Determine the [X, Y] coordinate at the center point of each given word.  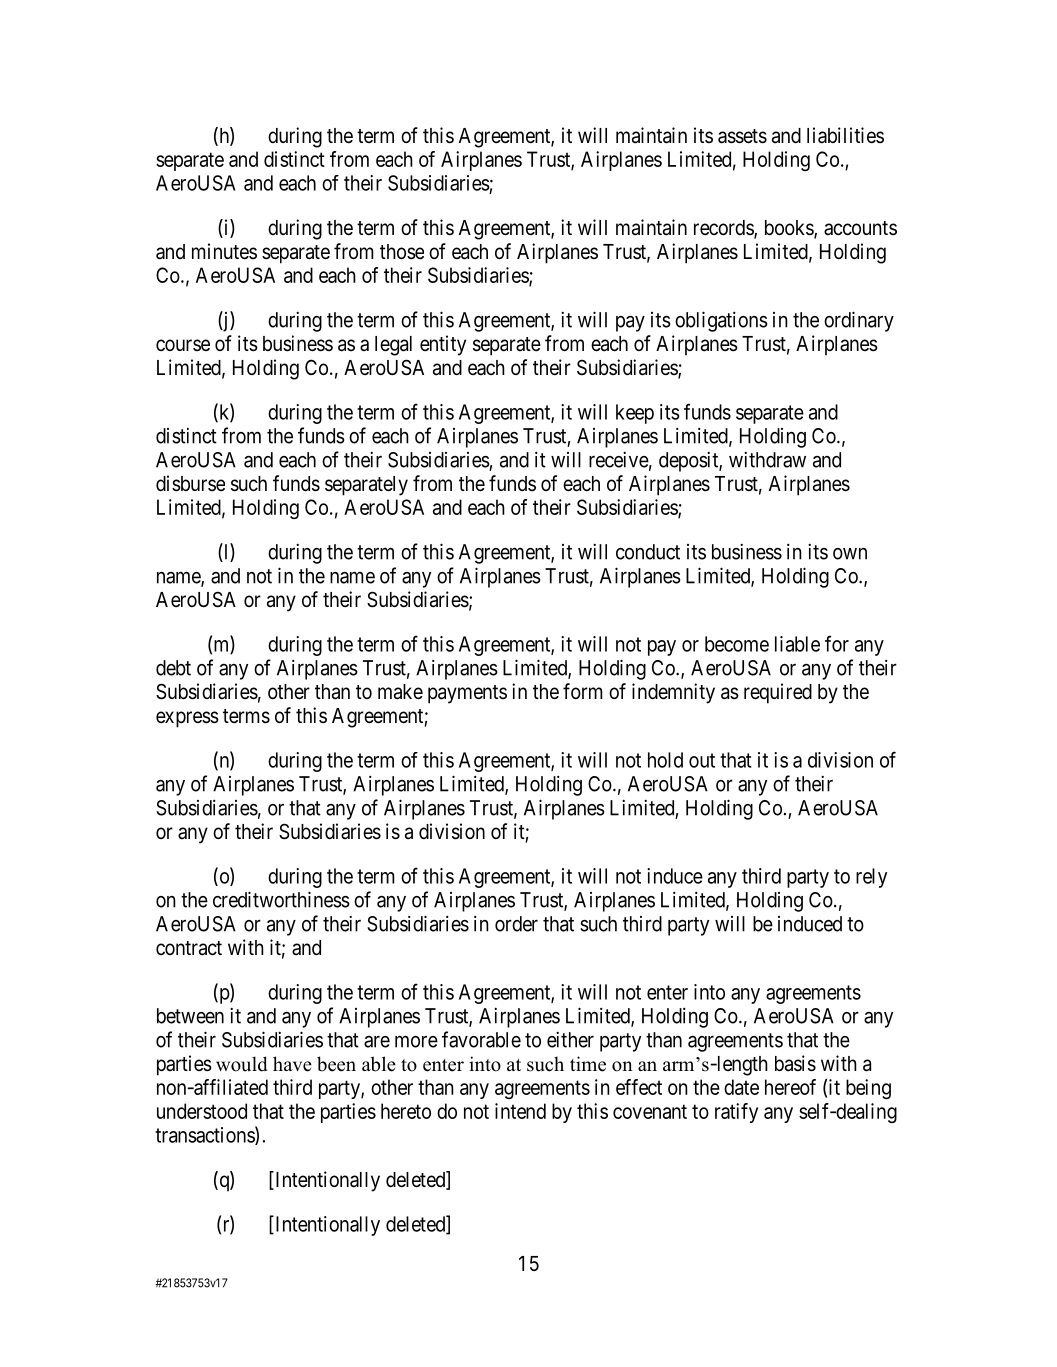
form [583, 691]
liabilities [845, 135]
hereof [790, 1087]
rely [871, 878]
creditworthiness [281, 899]
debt [173, 668]
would [241, 1064]
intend [520, 1111]
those [402, 252]
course [183, 345]
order [516, 924]
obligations [721, 321]
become [737, 644]
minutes [224, 251]
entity [443, 345]
